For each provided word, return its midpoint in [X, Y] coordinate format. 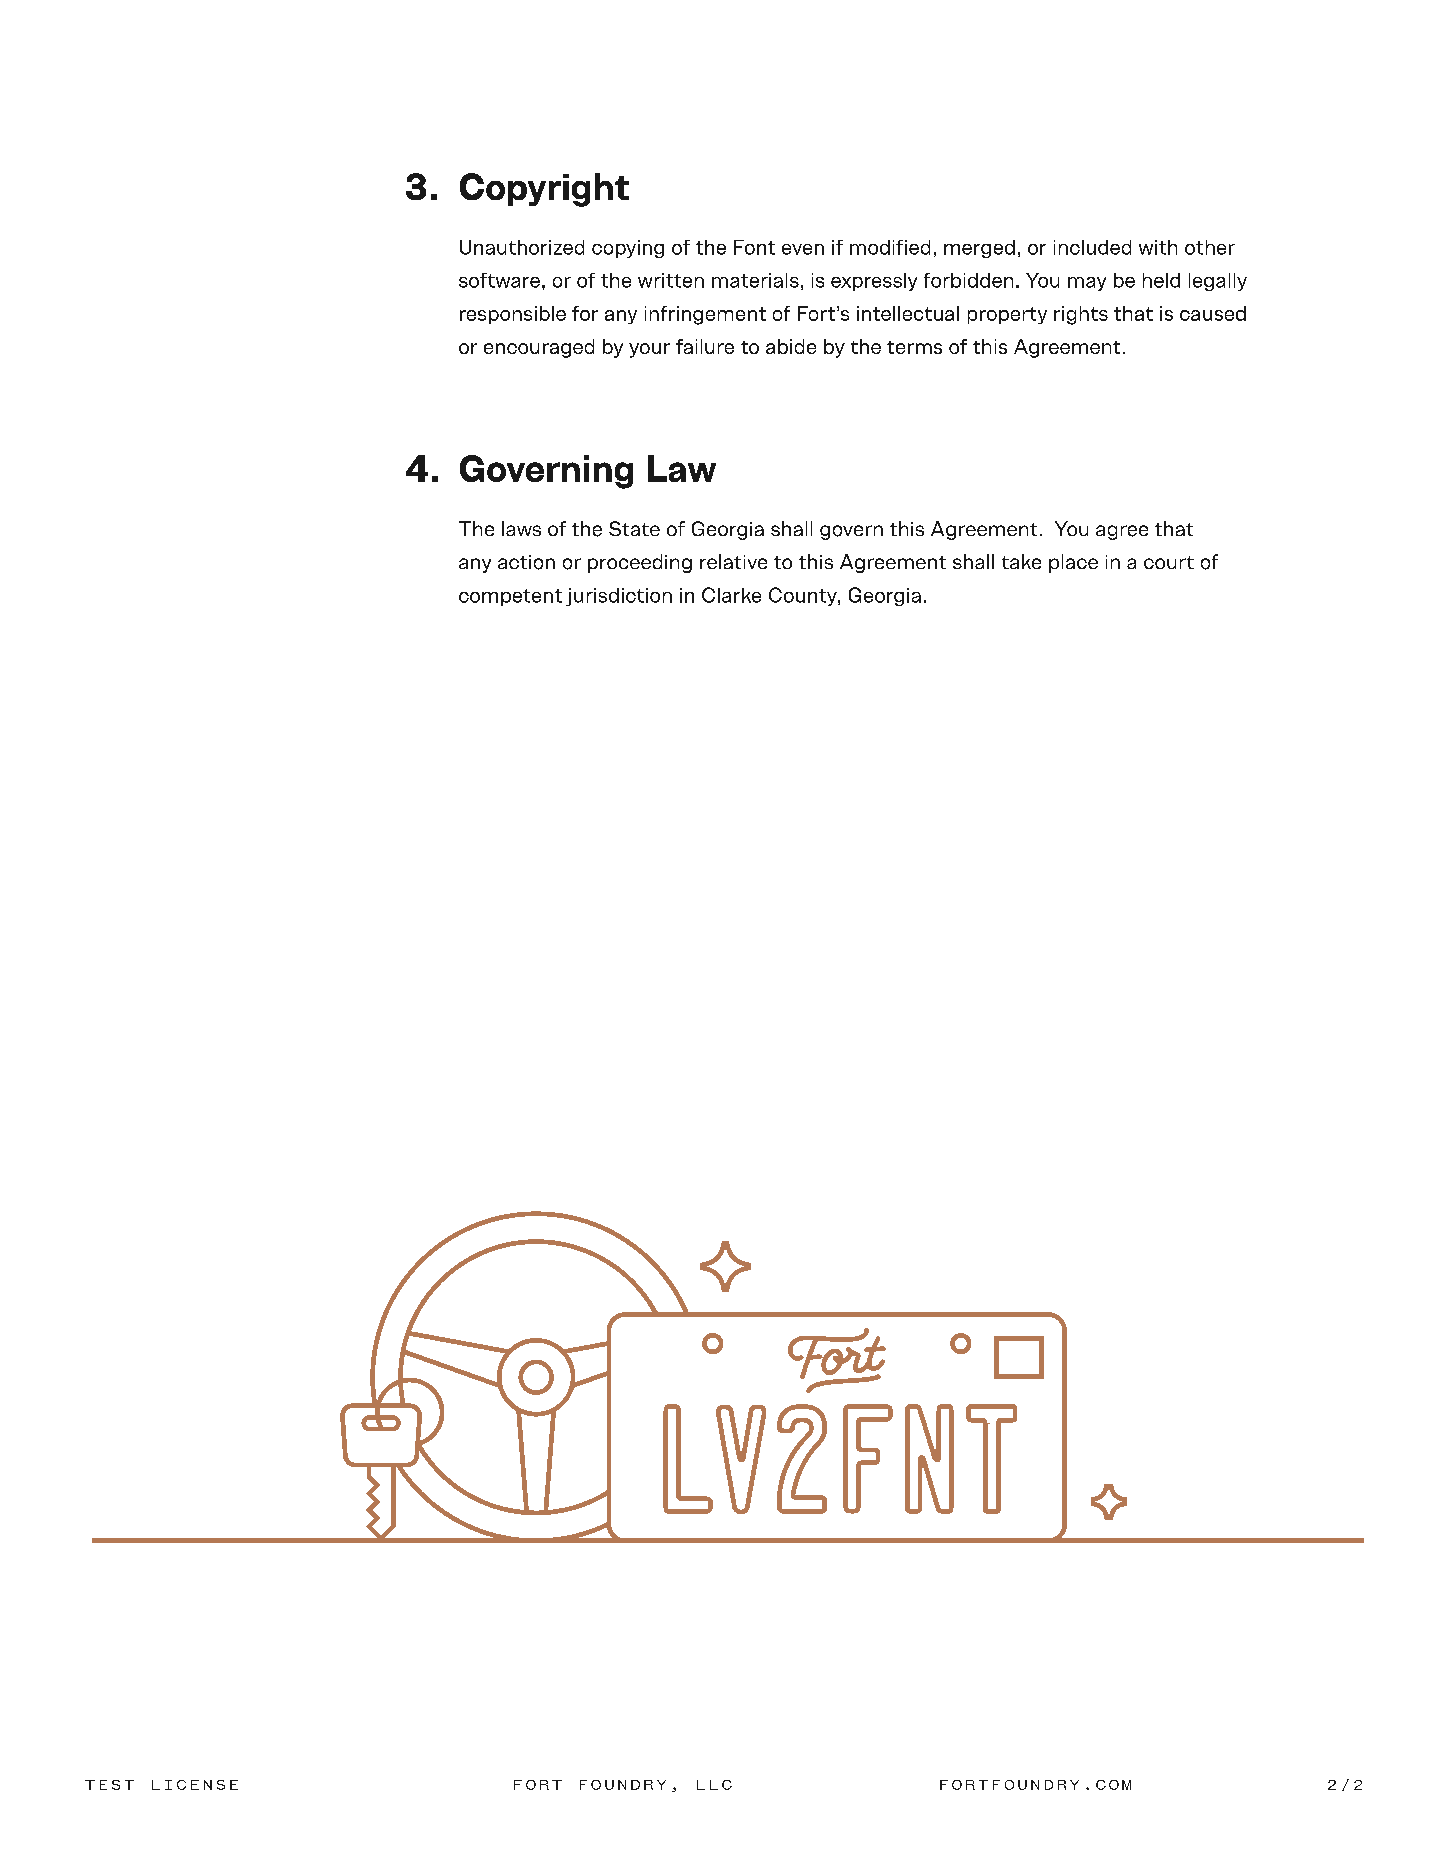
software [499, 280]
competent [510, 597]
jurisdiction [619, 597]
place [1073, 563]
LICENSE [195, 1785]
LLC [714, 1785]
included [1092, 247]
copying [628, 249]
